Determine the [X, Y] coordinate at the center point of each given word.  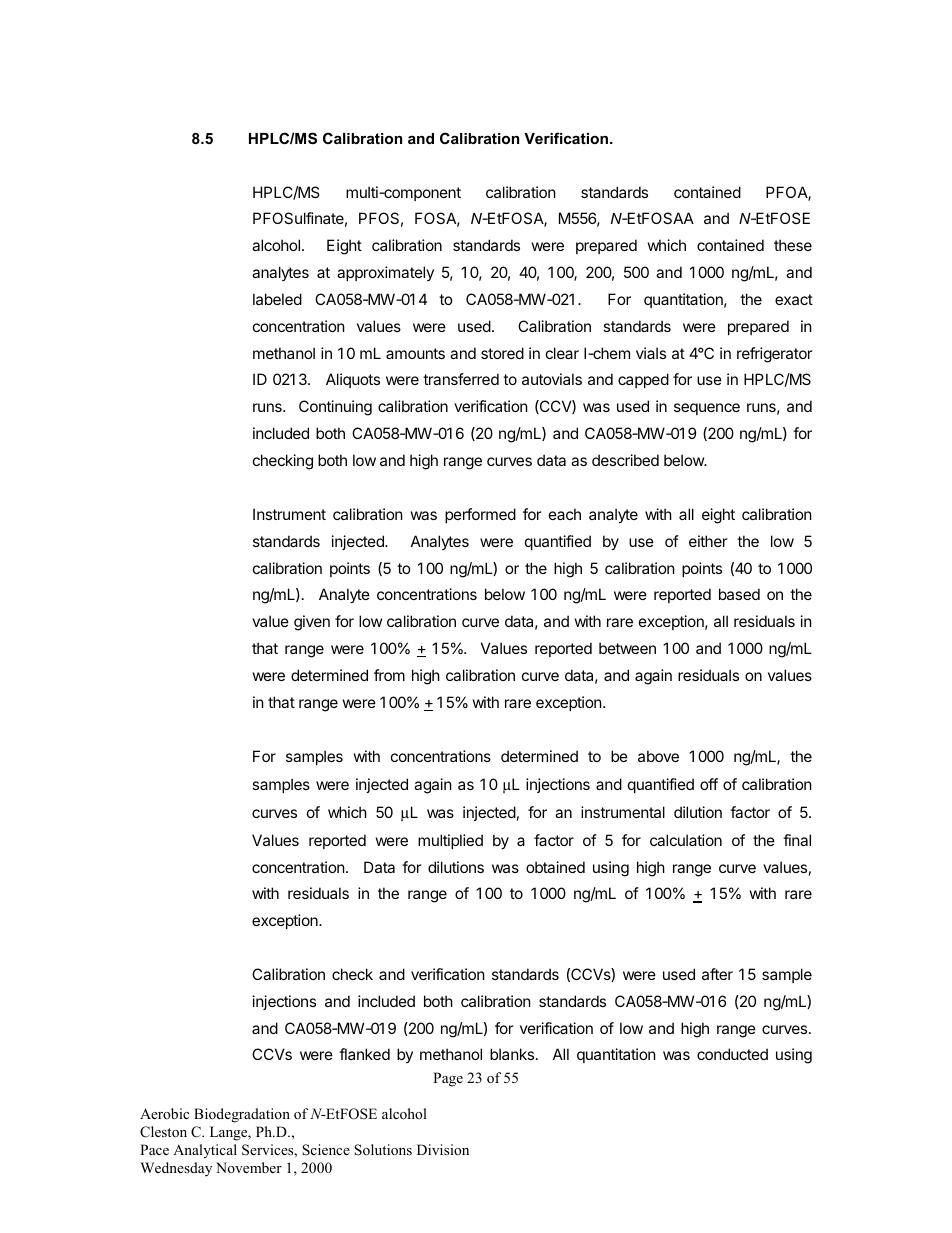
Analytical [205, 1151]
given [312, 623]
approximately [385, 273]
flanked [364, 1054]
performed [480, 515]
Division [443, 1149]
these [793, 245]
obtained [555, 867]
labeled [277, 299]
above [658, 756]
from [389, 675]
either [708, 541]
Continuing [335, 408]
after [717, 974]
